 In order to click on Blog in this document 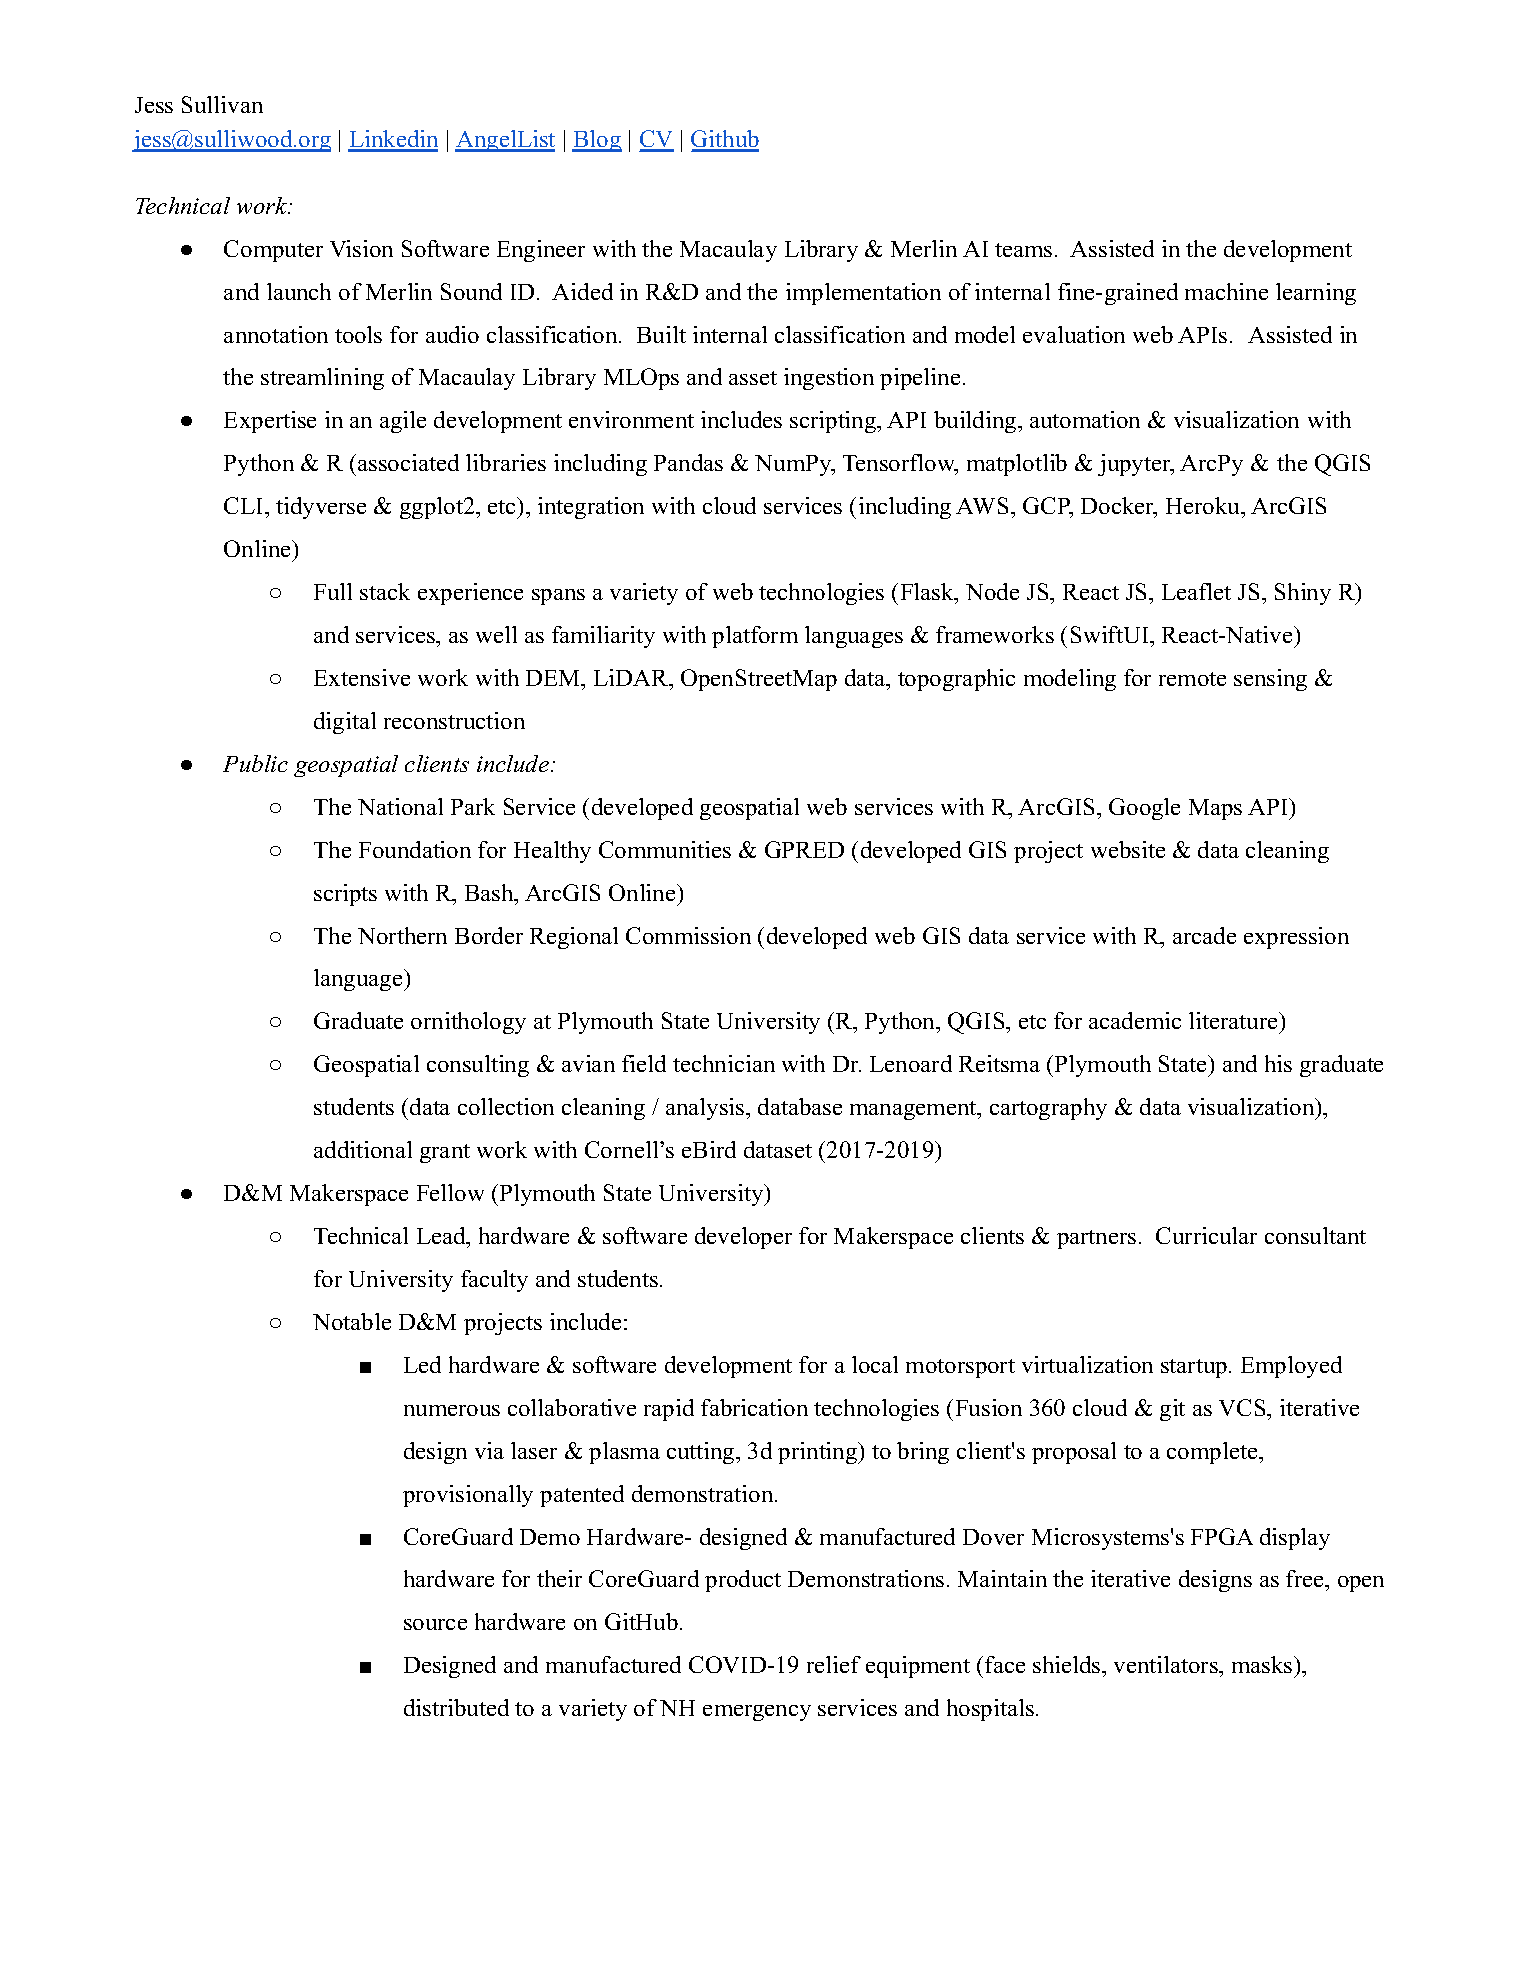, I will do `click(597, 141)`.
